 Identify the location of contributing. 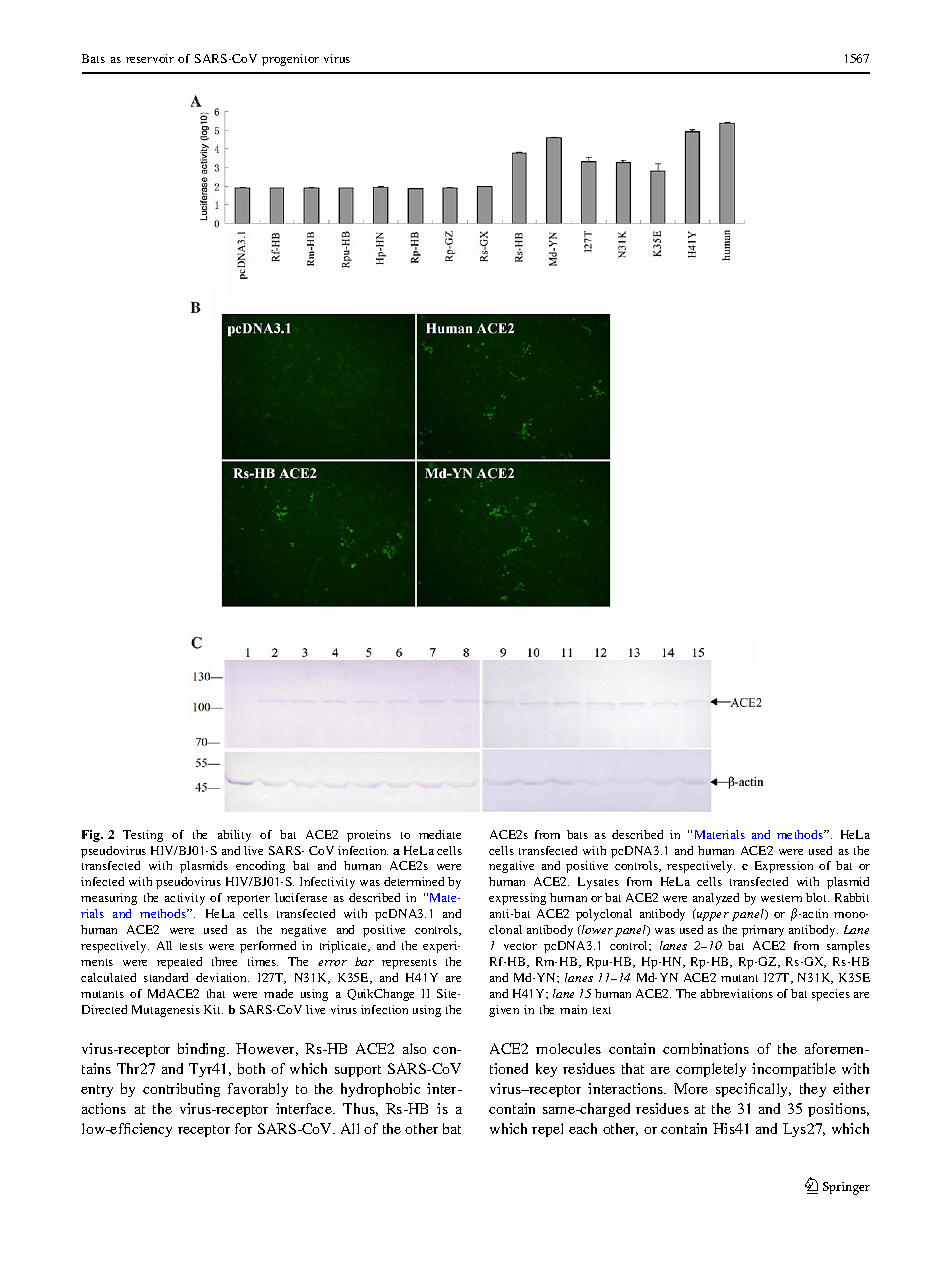
(181, 1090).
